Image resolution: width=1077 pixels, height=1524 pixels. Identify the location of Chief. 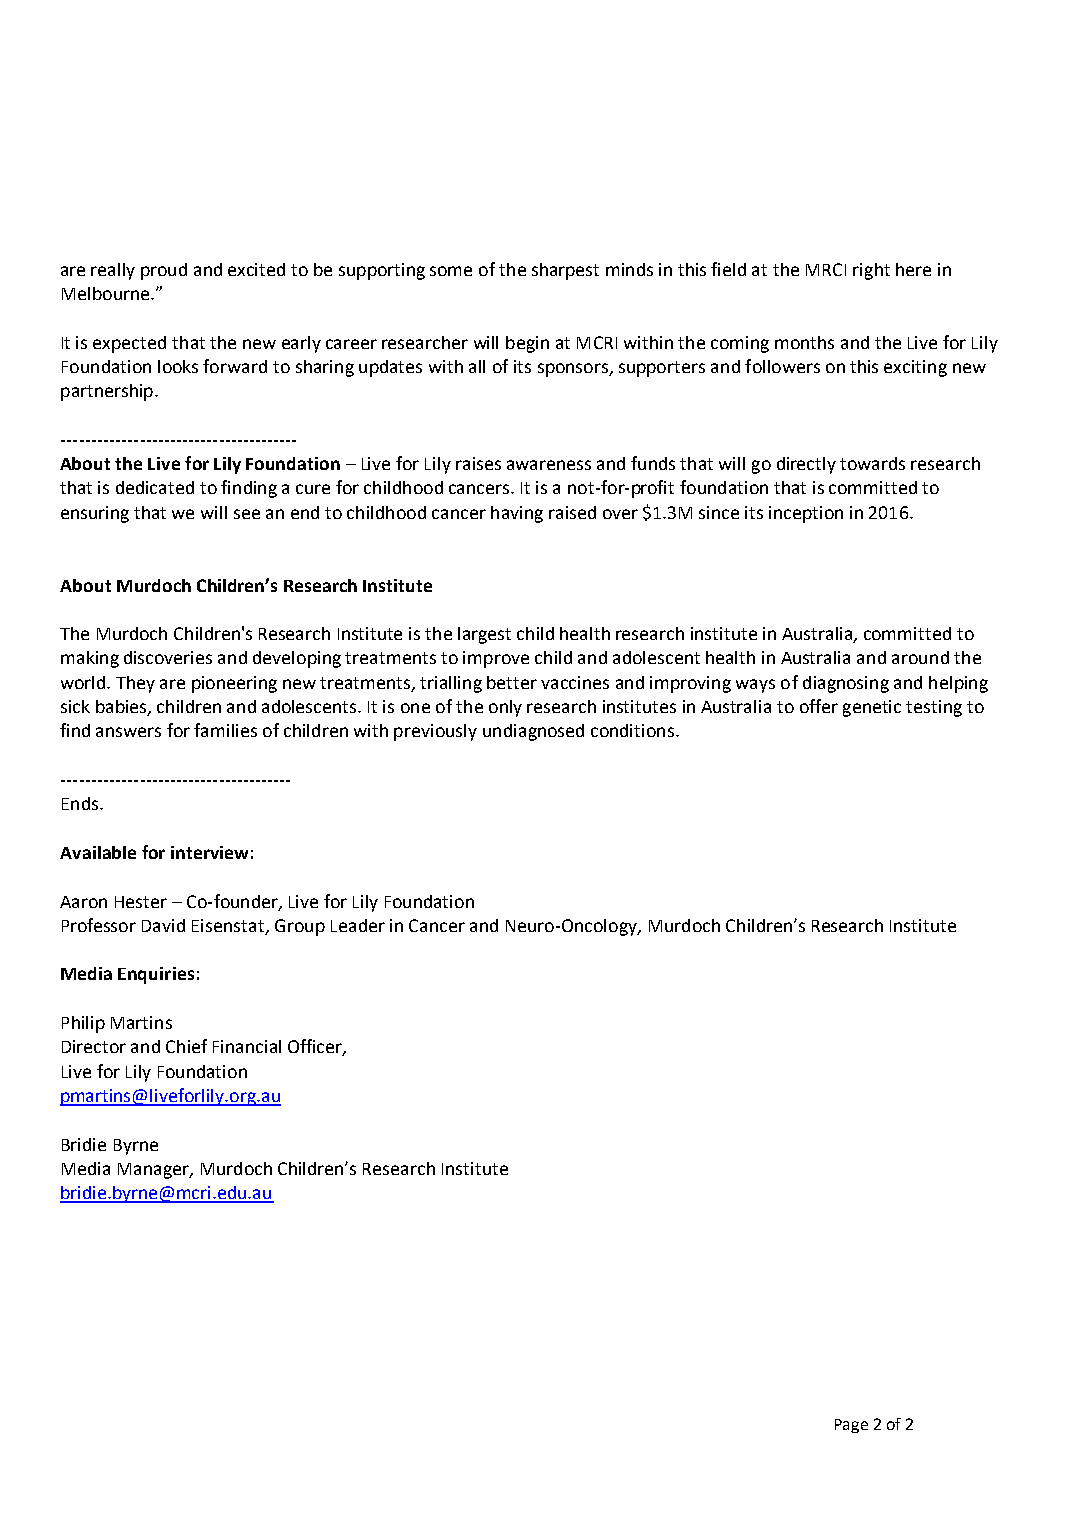
(186, 1046).
